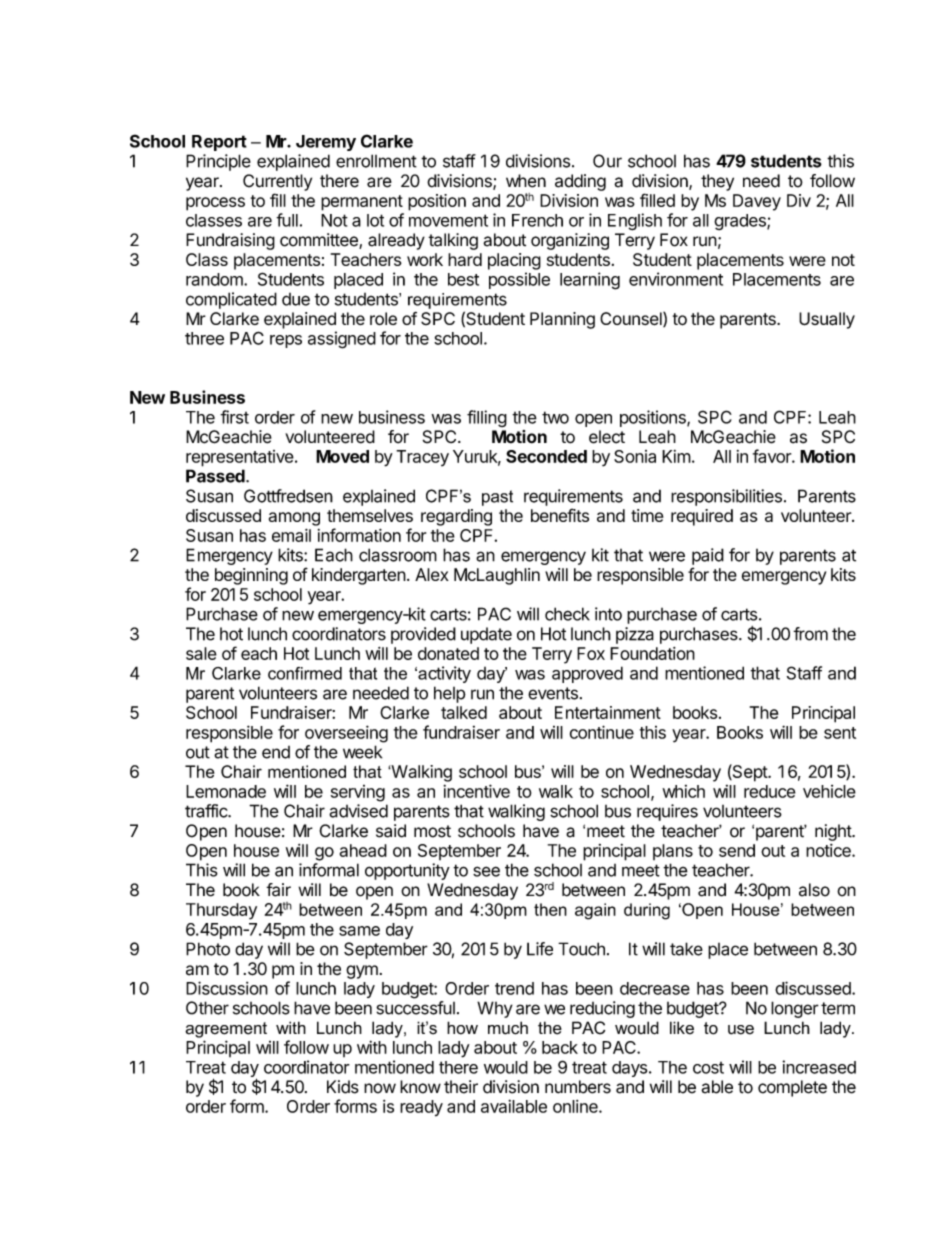 The image size is (952, 1233). What do you see at coordinates (476, 791) in the document?
I see `incentive` at bounding box center [476, 791].
